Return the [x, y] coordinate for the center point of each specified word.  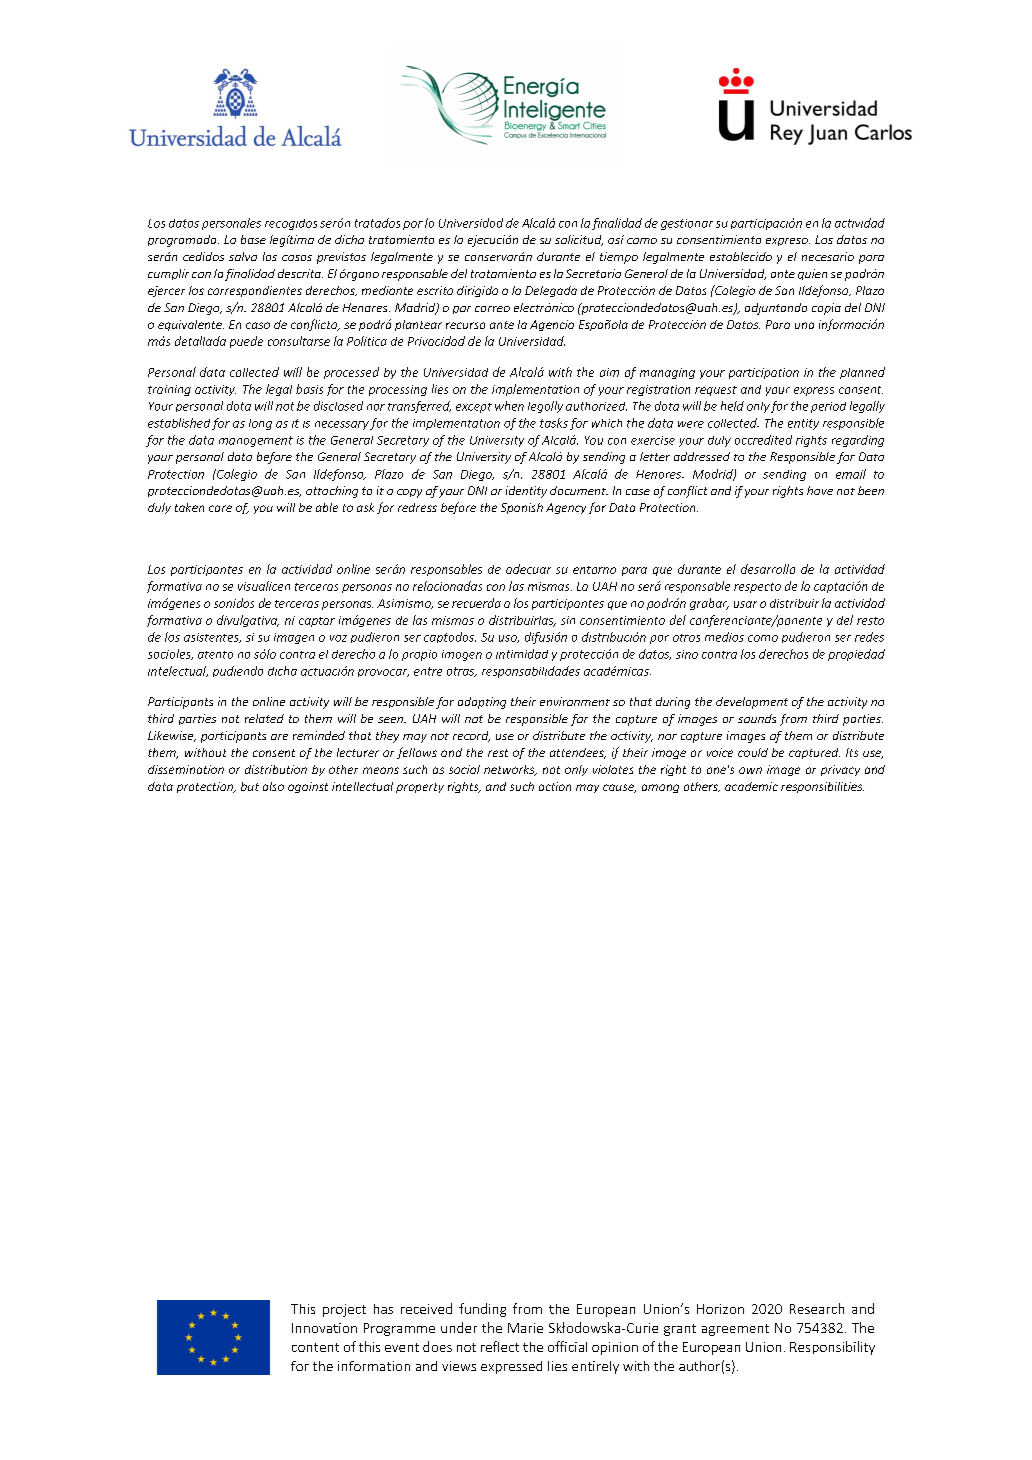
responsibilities [822, 787]
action [555, 786]
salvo [243, 256]
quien [812, 274]
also [273, 786]
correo [492, 309]
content [315, 1347]
